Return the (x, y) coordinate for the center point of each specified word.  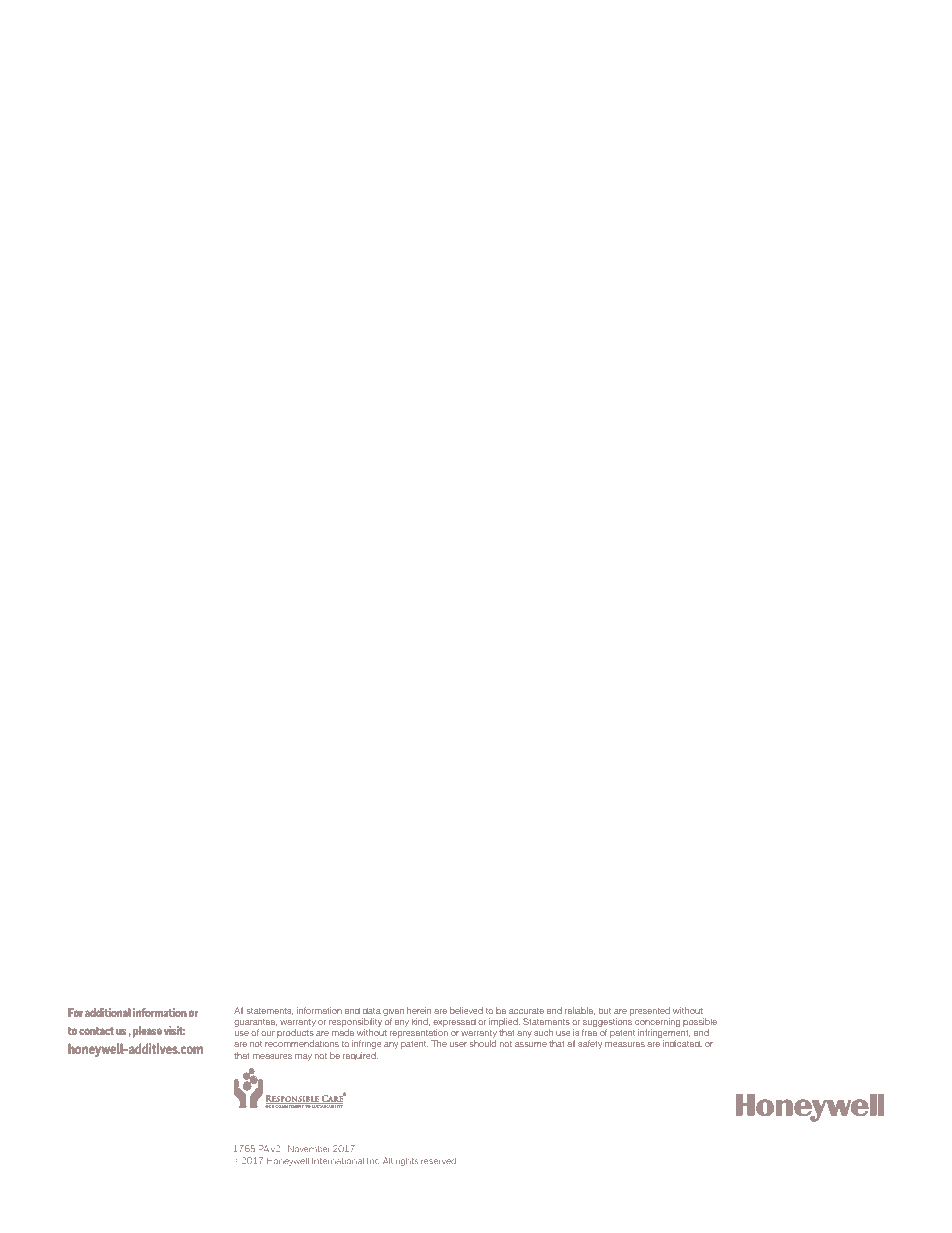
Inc (373, 1161)
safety (590, 1044)
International (338, 1161)
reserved (438, 1161)
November (308, 1148)
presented (650, 1013)
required (360, 1056)
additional (108, 1012)
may (303, 1057)
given (393, 1013)
